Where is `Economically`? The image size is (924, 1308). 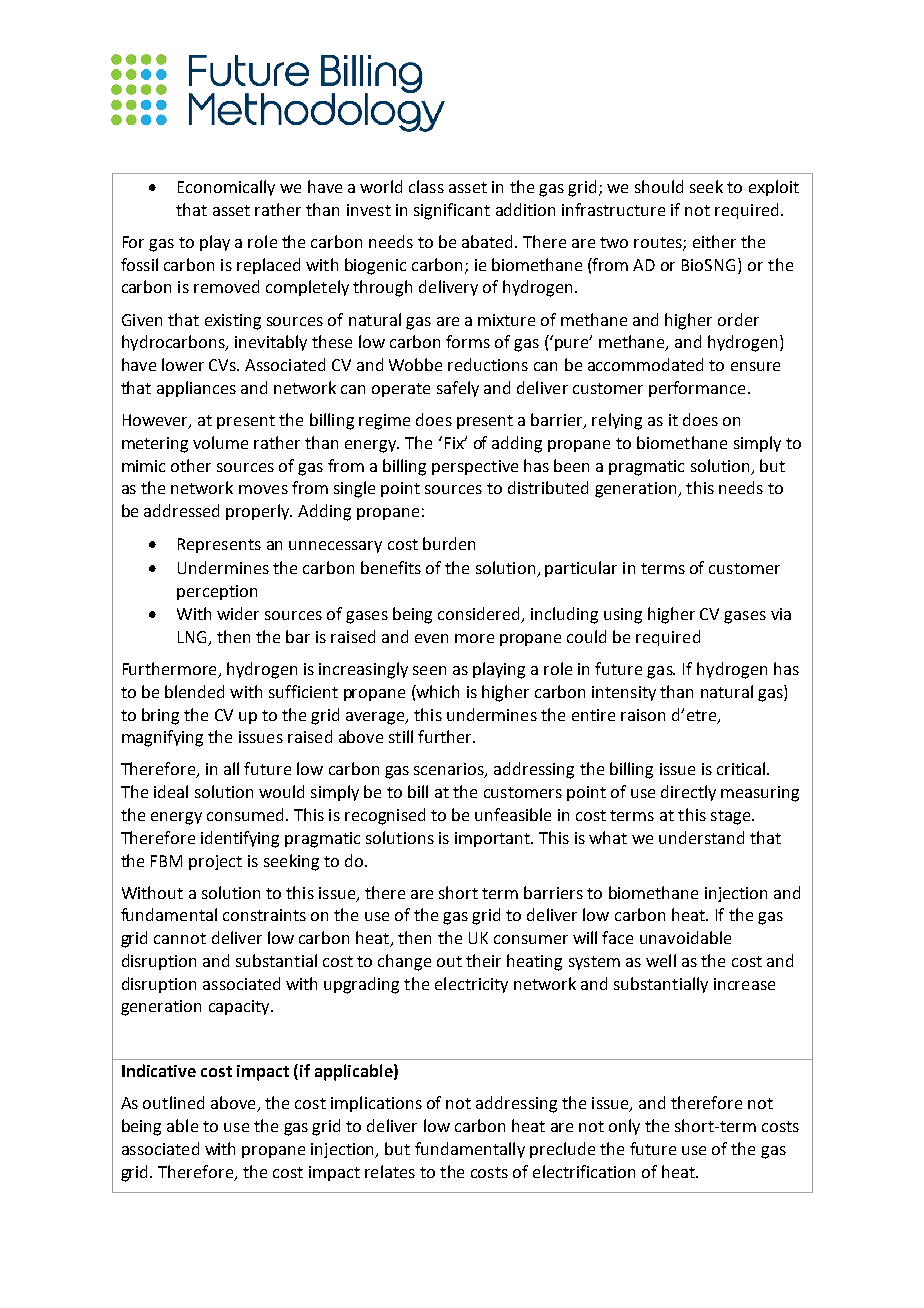 Economically is located at coordinates (226, 188).
